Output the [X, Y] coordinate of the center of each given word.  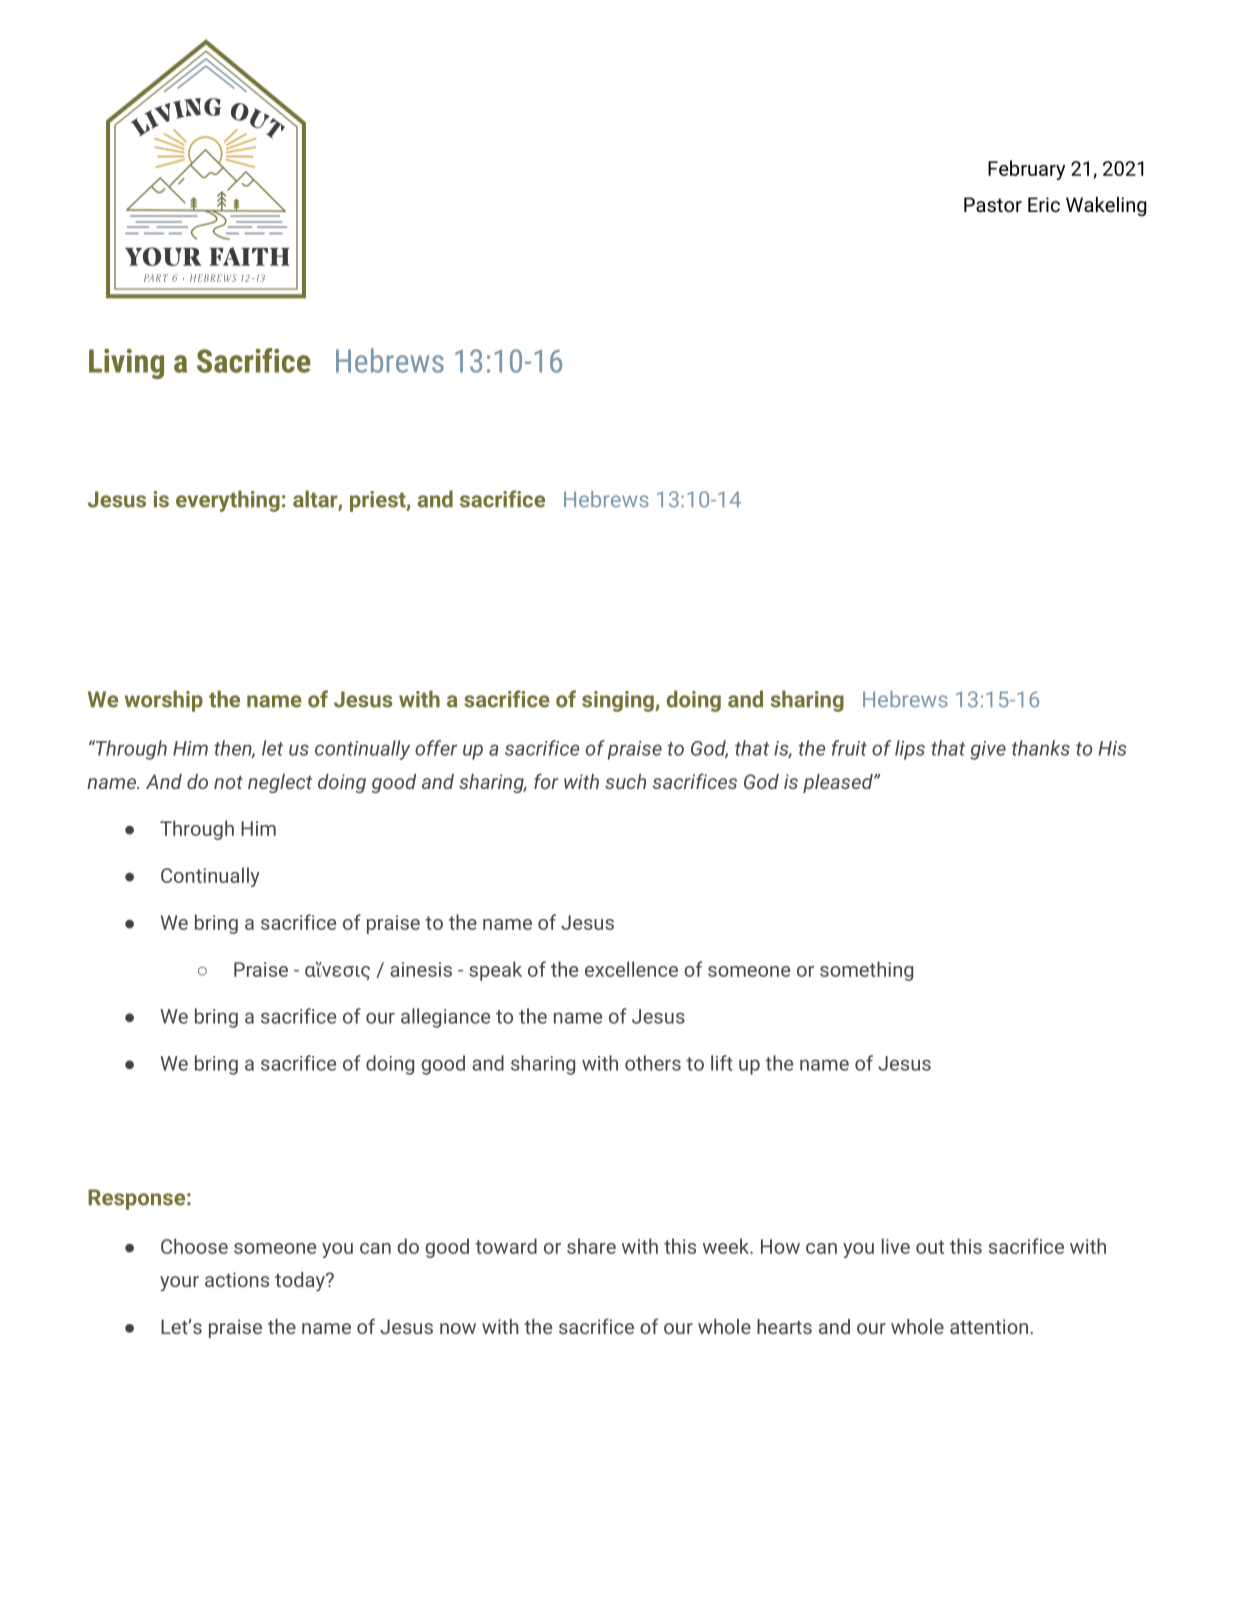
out [930, 1247]
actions [237, 1279]
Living [126, 364]
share [591, 1246]
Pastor [993, 204]
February [1026, 170]
